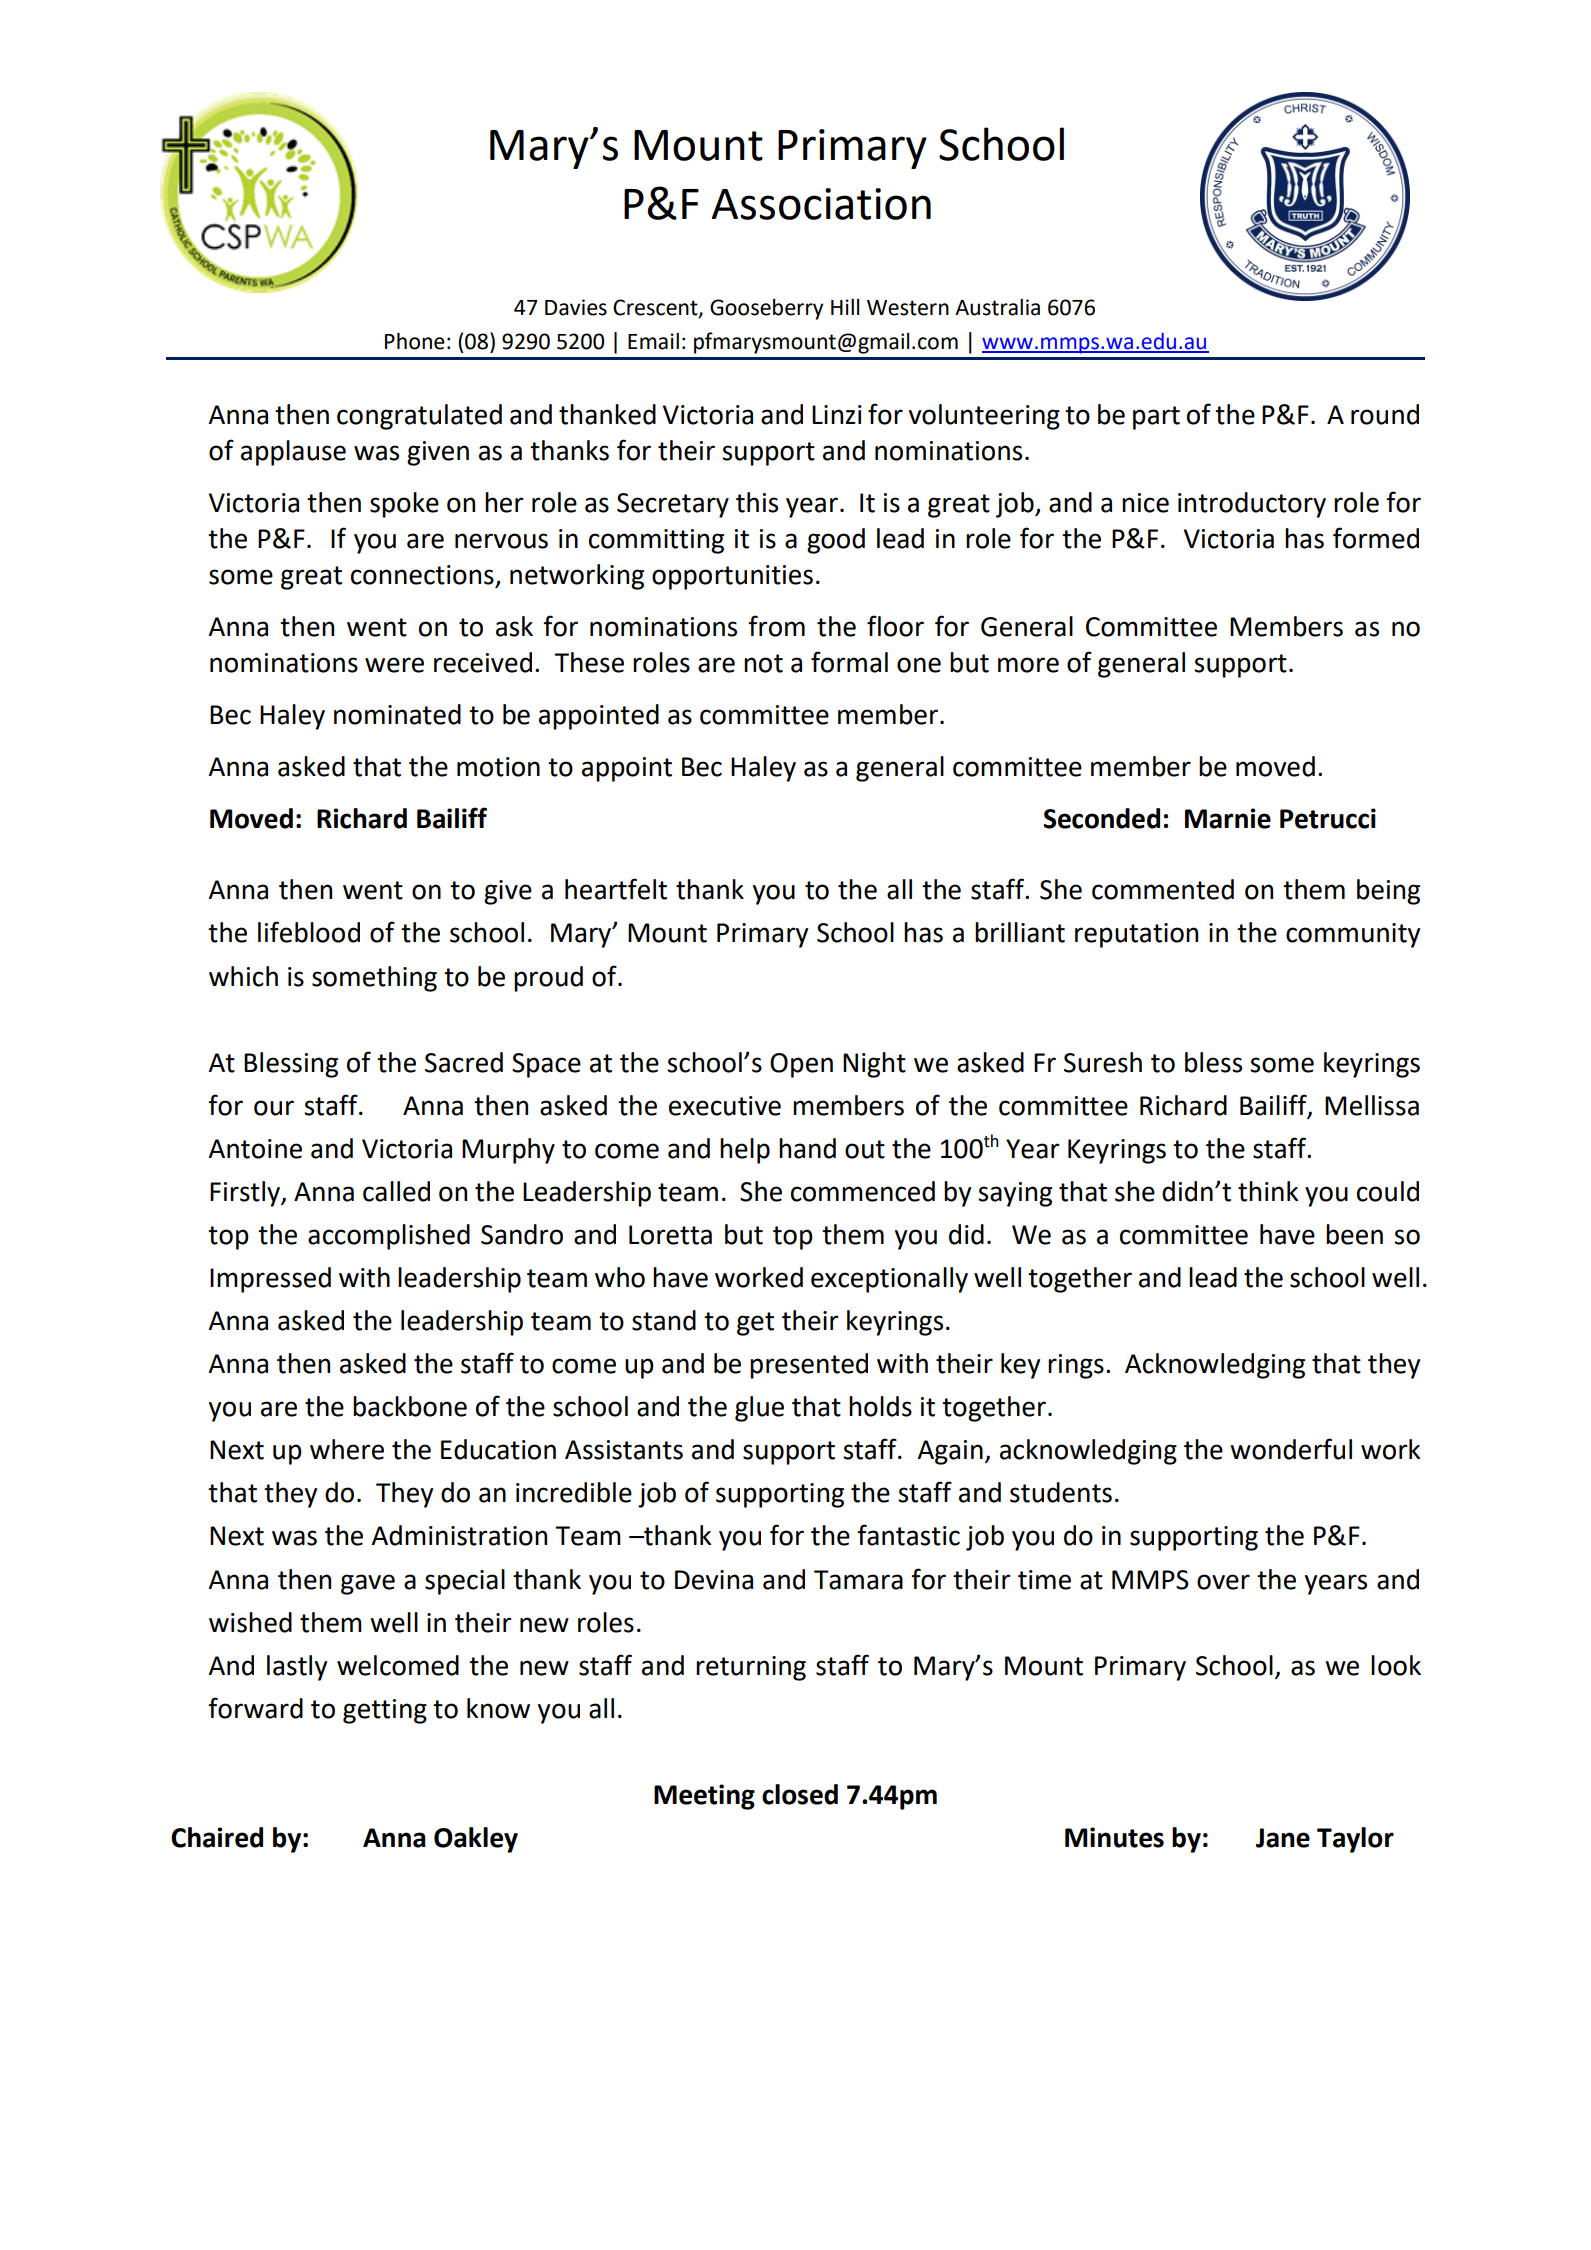  I want to click on accomplished, so click(389, 1237).
